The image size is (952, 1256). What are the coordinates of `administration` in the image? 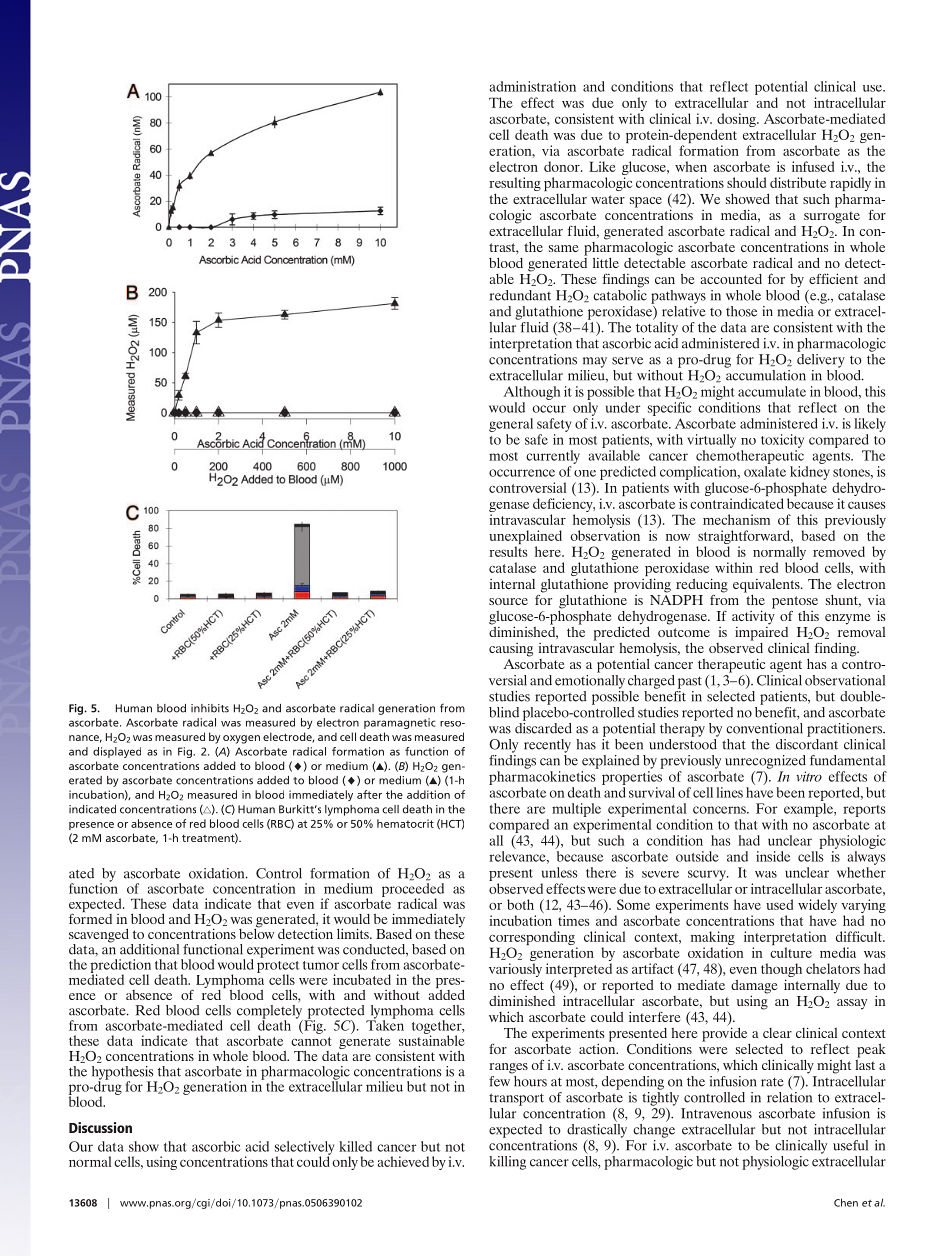 It's located at (533, 86).
